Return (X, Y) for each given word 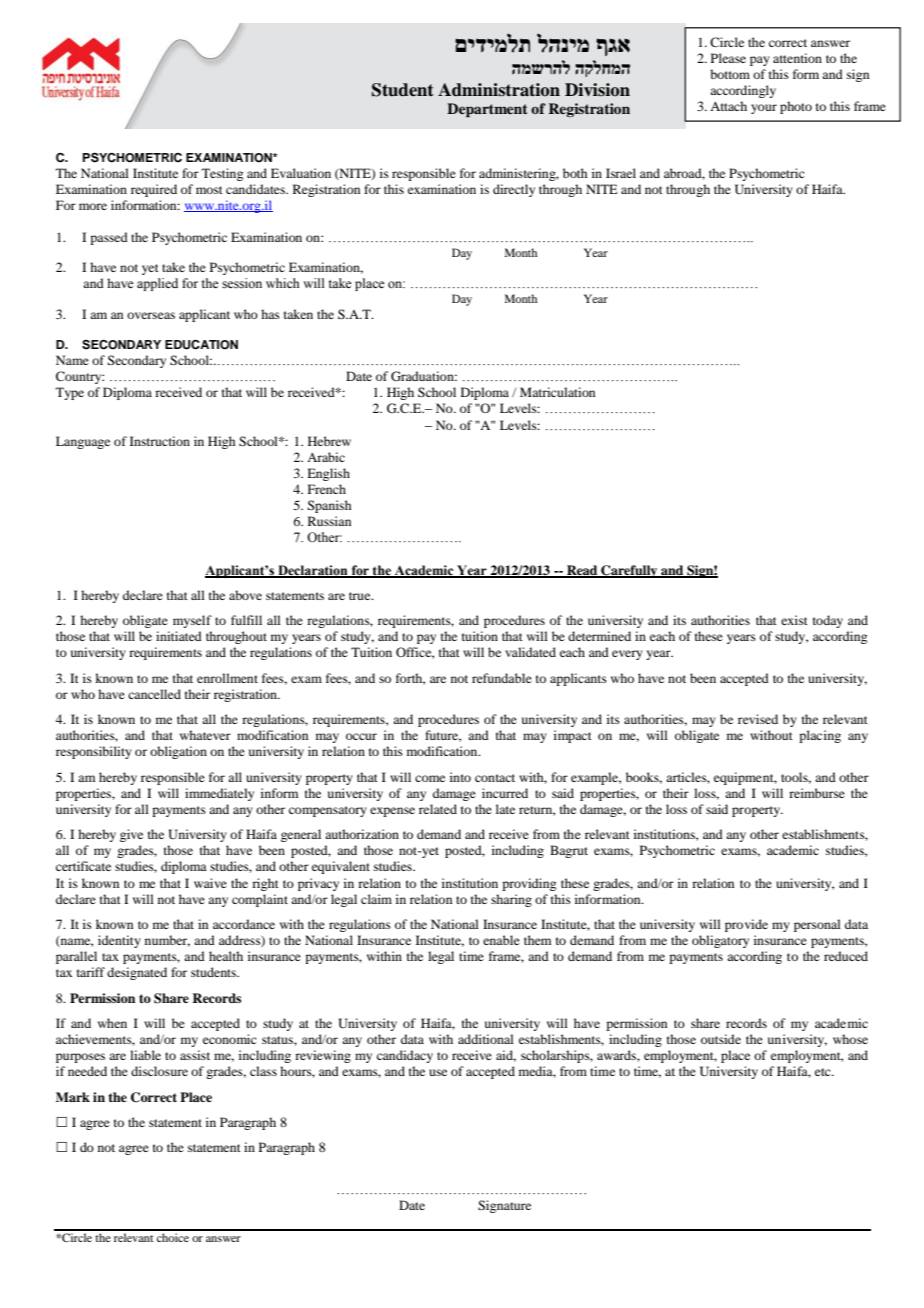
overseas (151, 315)
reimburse (817, 793)
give (131, 835)
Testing (222, 174)
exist (794, 620)
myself (192, 621)
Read (582, 571)
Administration (499, 90)
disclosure (159, 1071)
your (764, 109)
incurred (505, 793)
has (270, 314)
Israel (621, 173)
